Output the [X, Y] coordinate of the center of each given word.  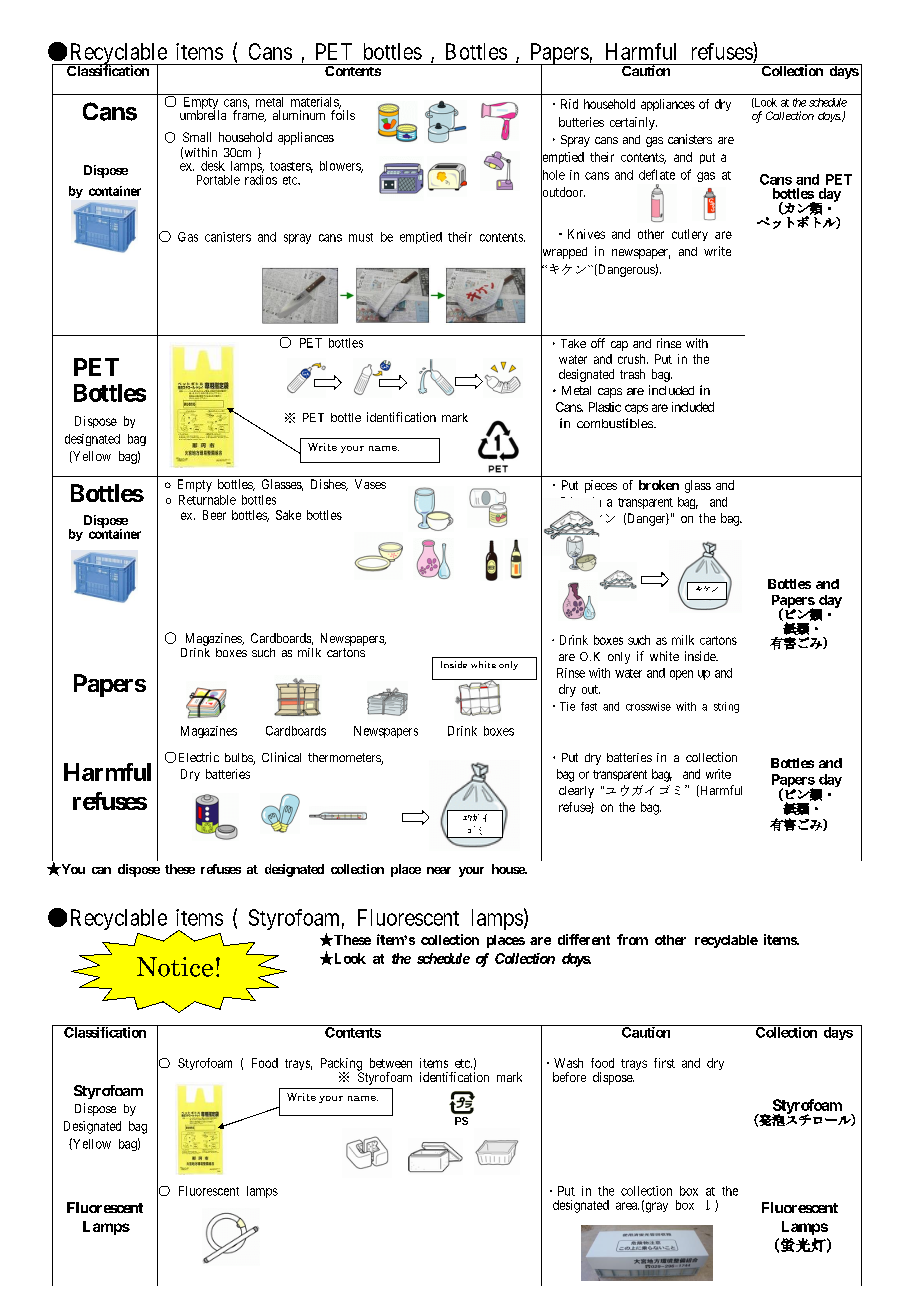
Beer [214, 515]
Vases [370, 484]
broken [659, 485]
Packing [341, 1065]
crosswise [648, 706]
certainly [633, 123]
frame [249, 115]
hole [553, 175]
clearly [576, 792]
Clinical [281, 757]
